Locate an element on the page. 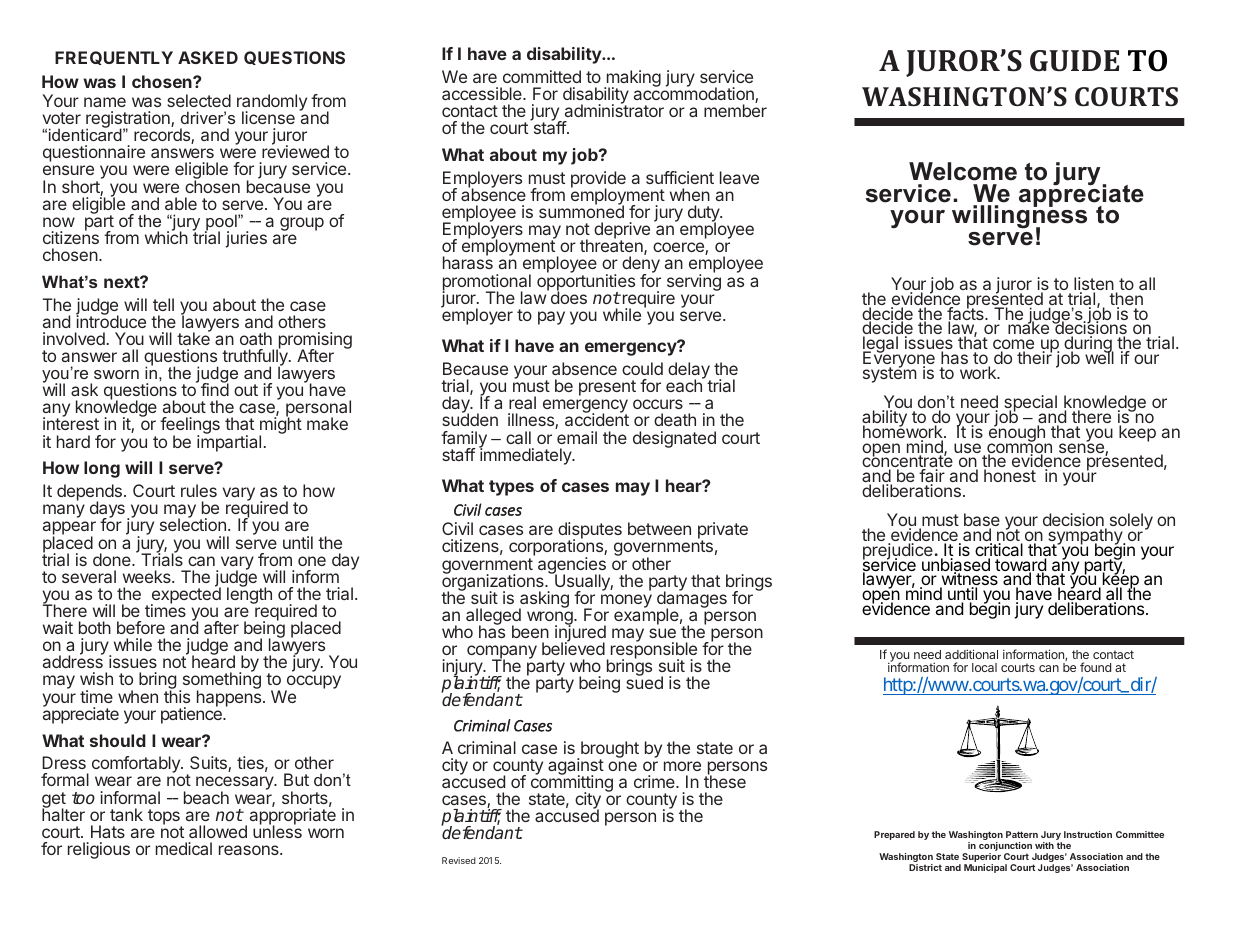  selected is located at coordinates (199, 100).
